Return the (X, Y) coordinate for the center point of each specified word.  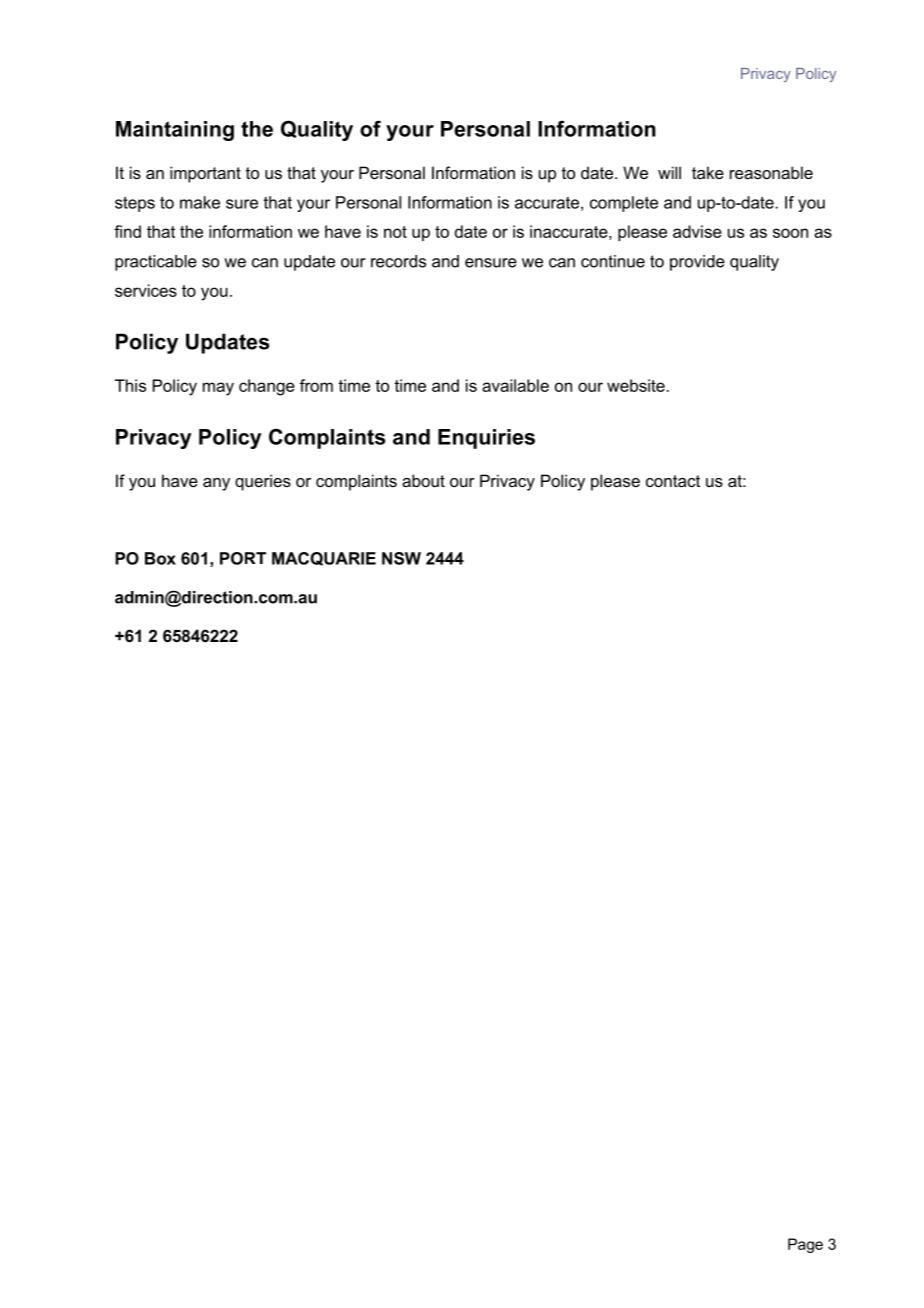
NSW (401, 558)
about (423, 480)
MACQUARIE (324, 559)
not (395, 232)
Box (160, 558)
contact (673, 481)
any (216, 484)
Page (805, 1245)
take (708, 172)
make (200, 202)
